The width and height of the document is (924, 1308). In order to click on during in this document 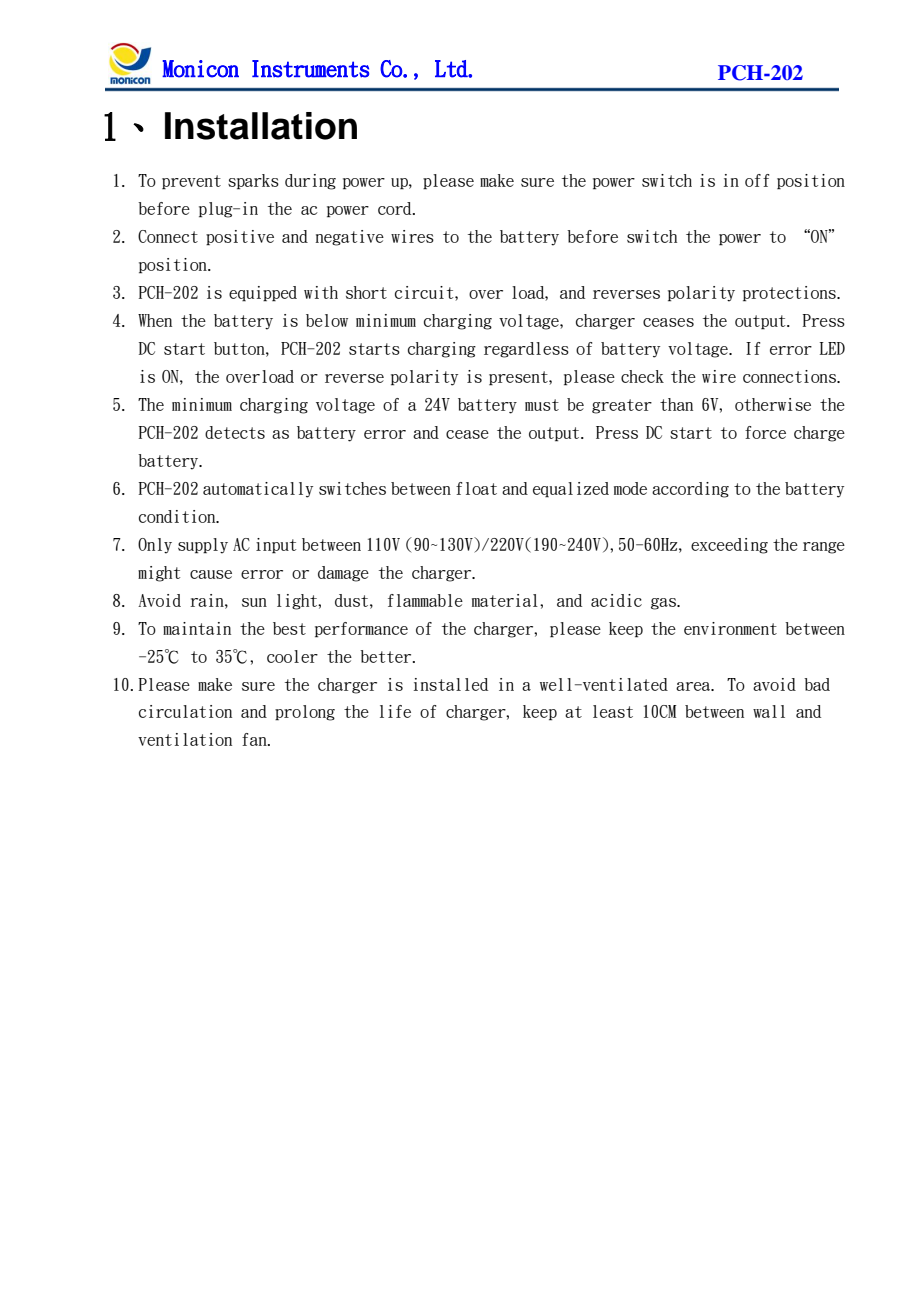, I will do `click(310, 182)`.
